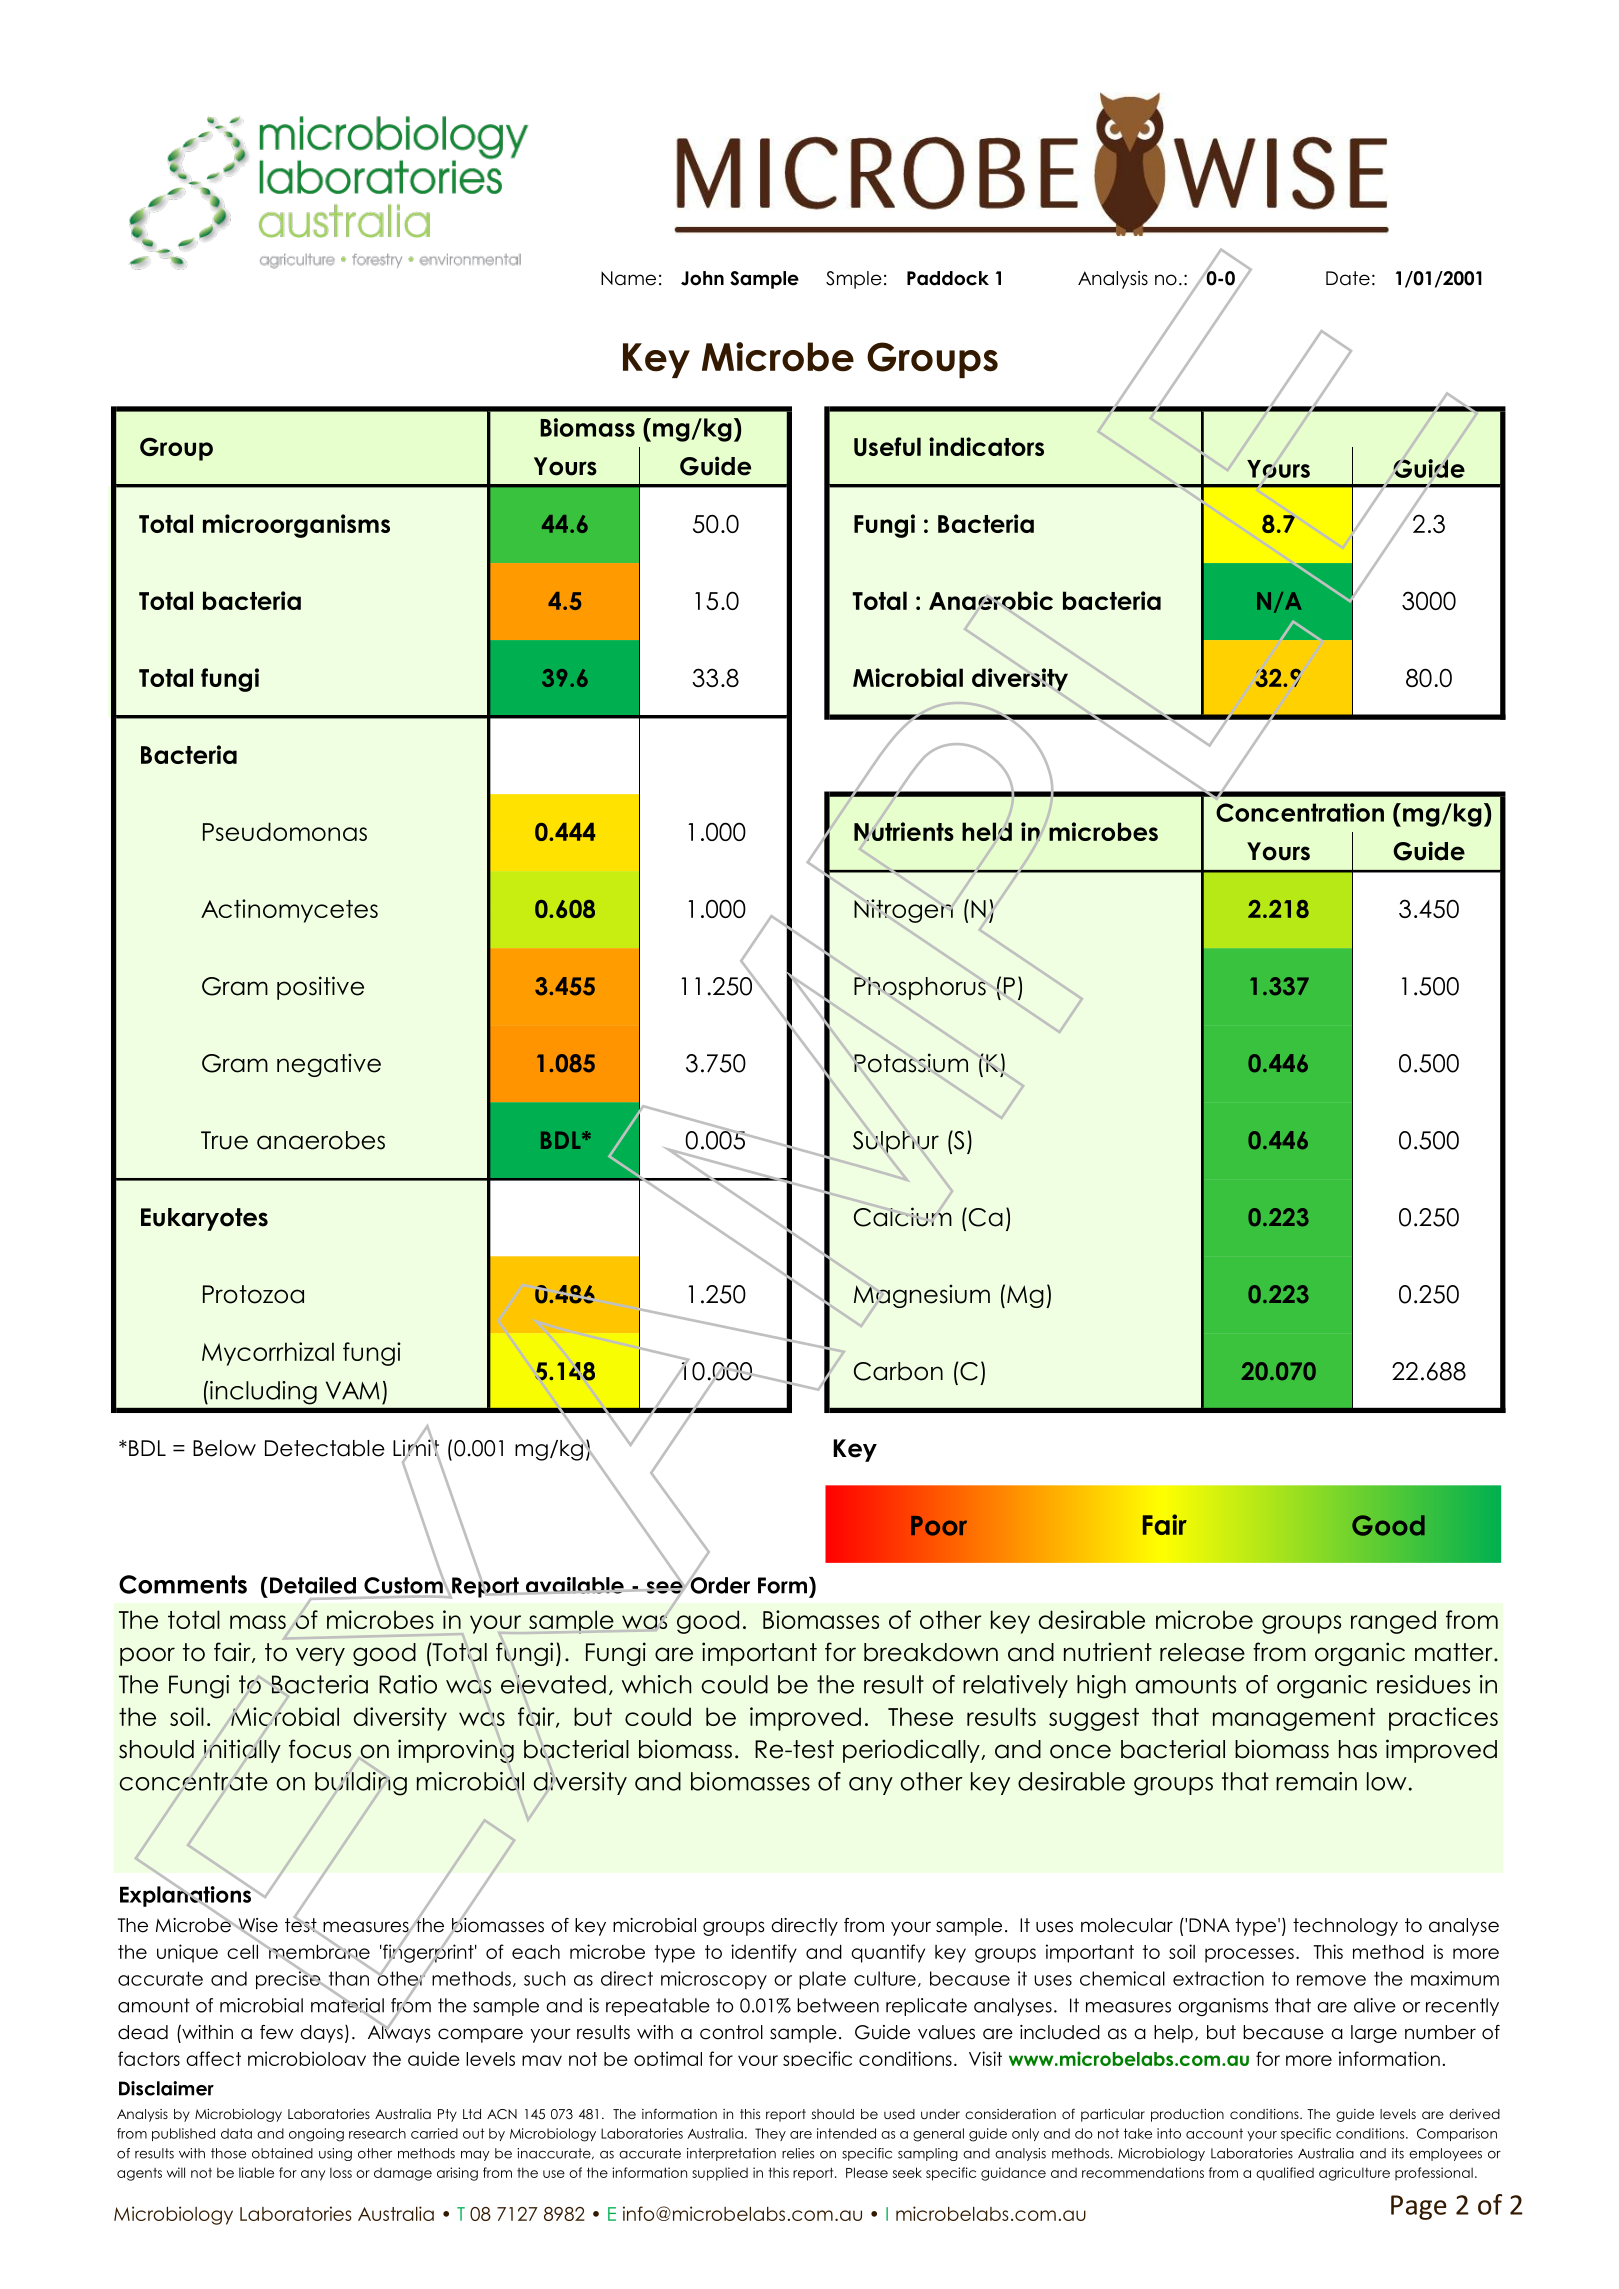 The image size is (1619, 2289). I want to click on These, so click(920, 1716).
